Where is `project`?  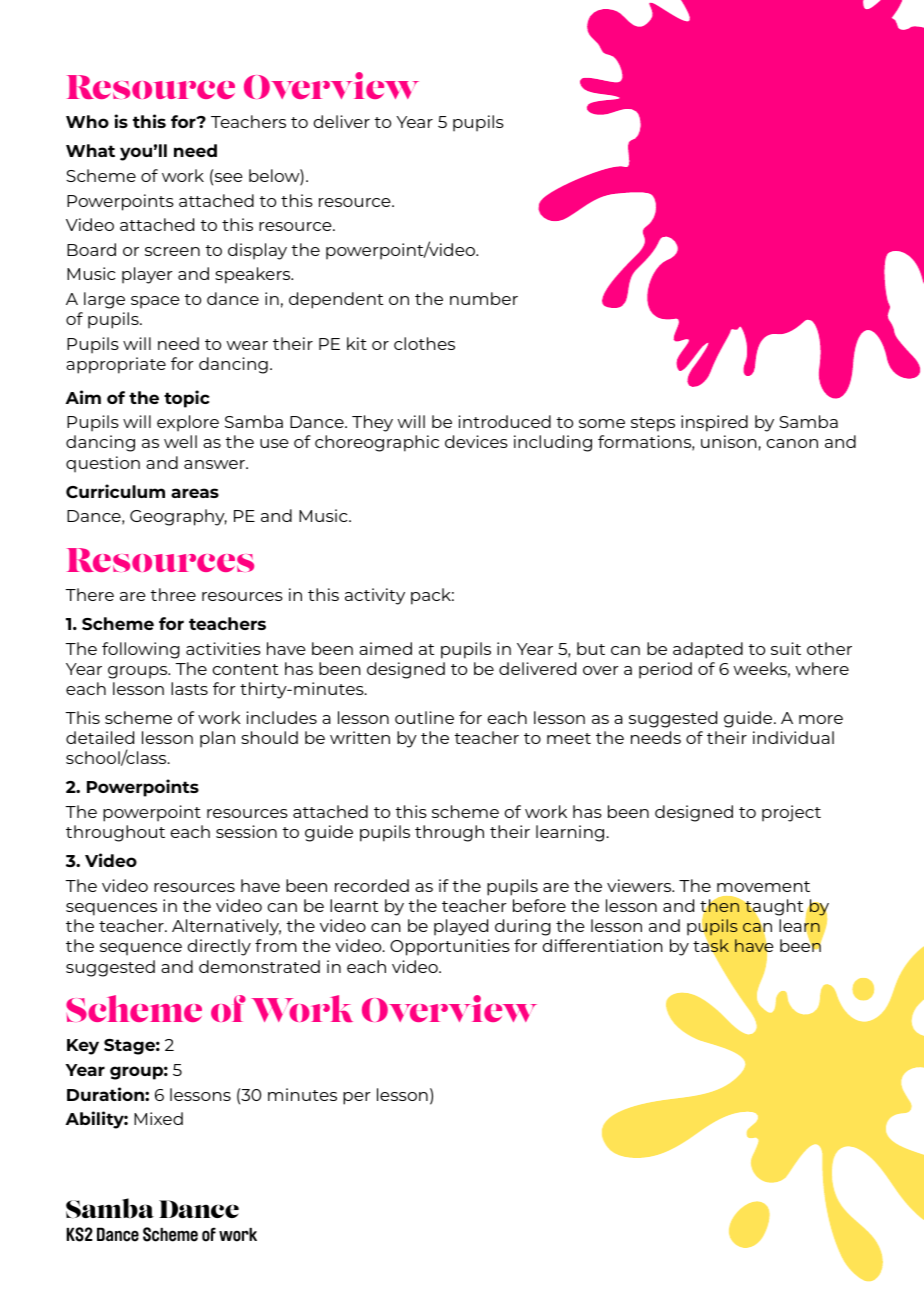
project is located at coordinates (791, 813).
